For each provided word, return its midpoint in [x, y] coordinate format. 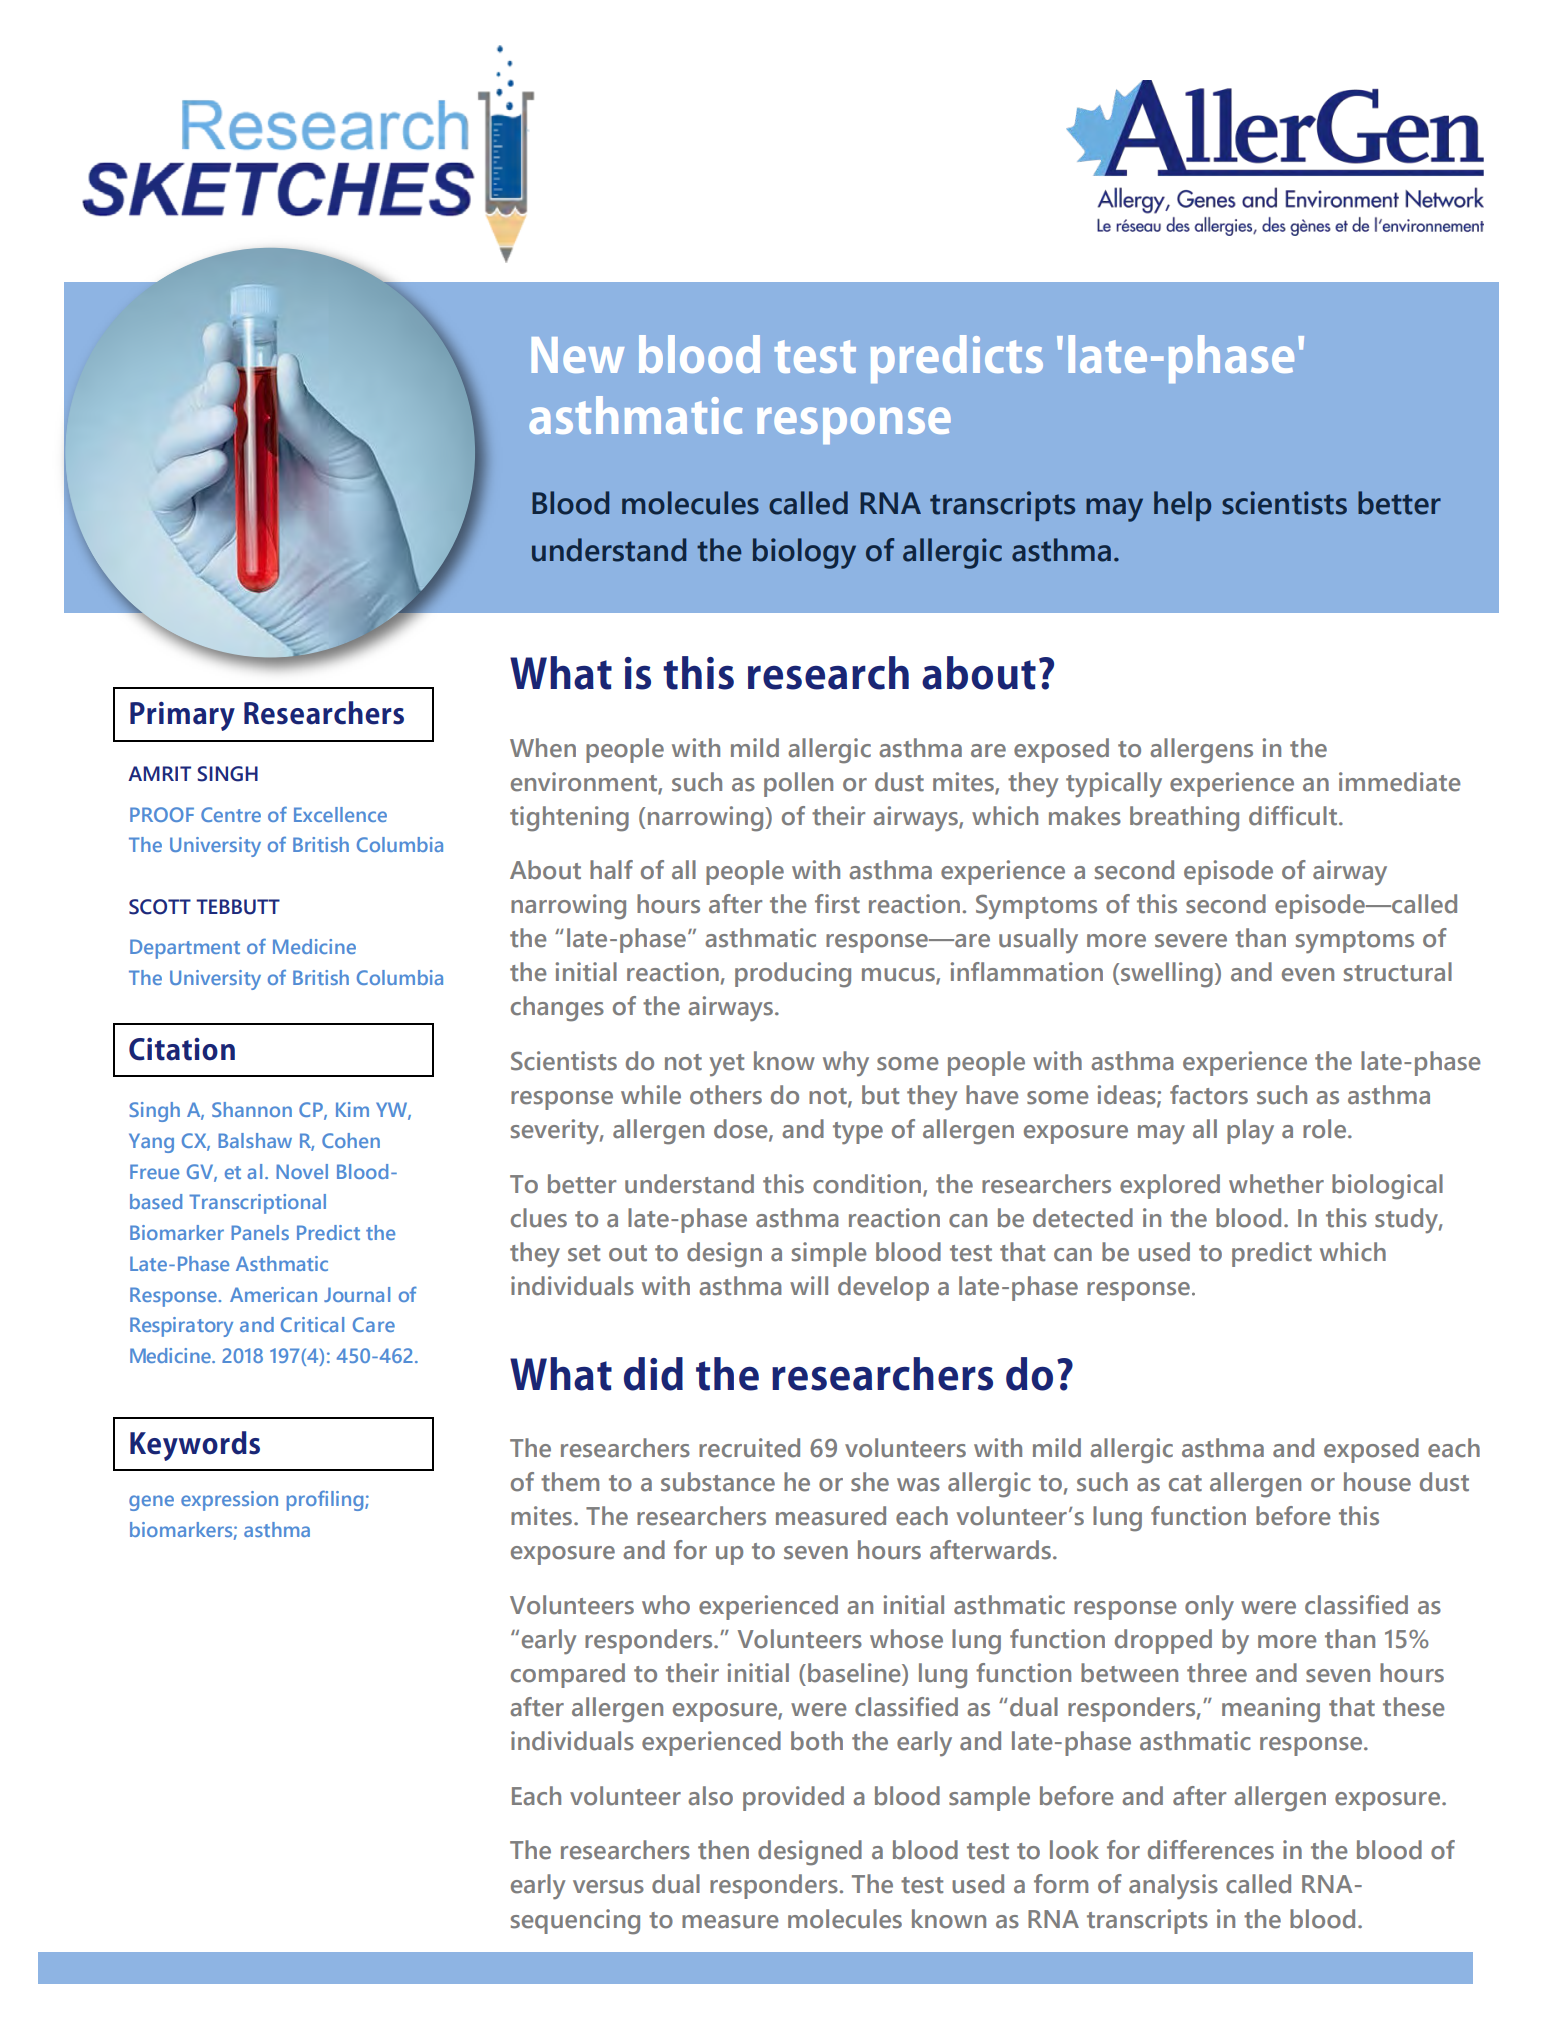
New [578, 355]
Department [185, 949]
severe [1191, 941]
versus [608, 1887]
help [1182, 506]
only [1209, 1607]
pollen [798, 784]
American [273, 1294]
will [809, 1285]
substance [718, 1482]
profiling [326, 1500]
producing [793, 975]
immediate [1399, 782]
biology [804, 553]
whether [1276, 1184]
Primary [182, 716]
